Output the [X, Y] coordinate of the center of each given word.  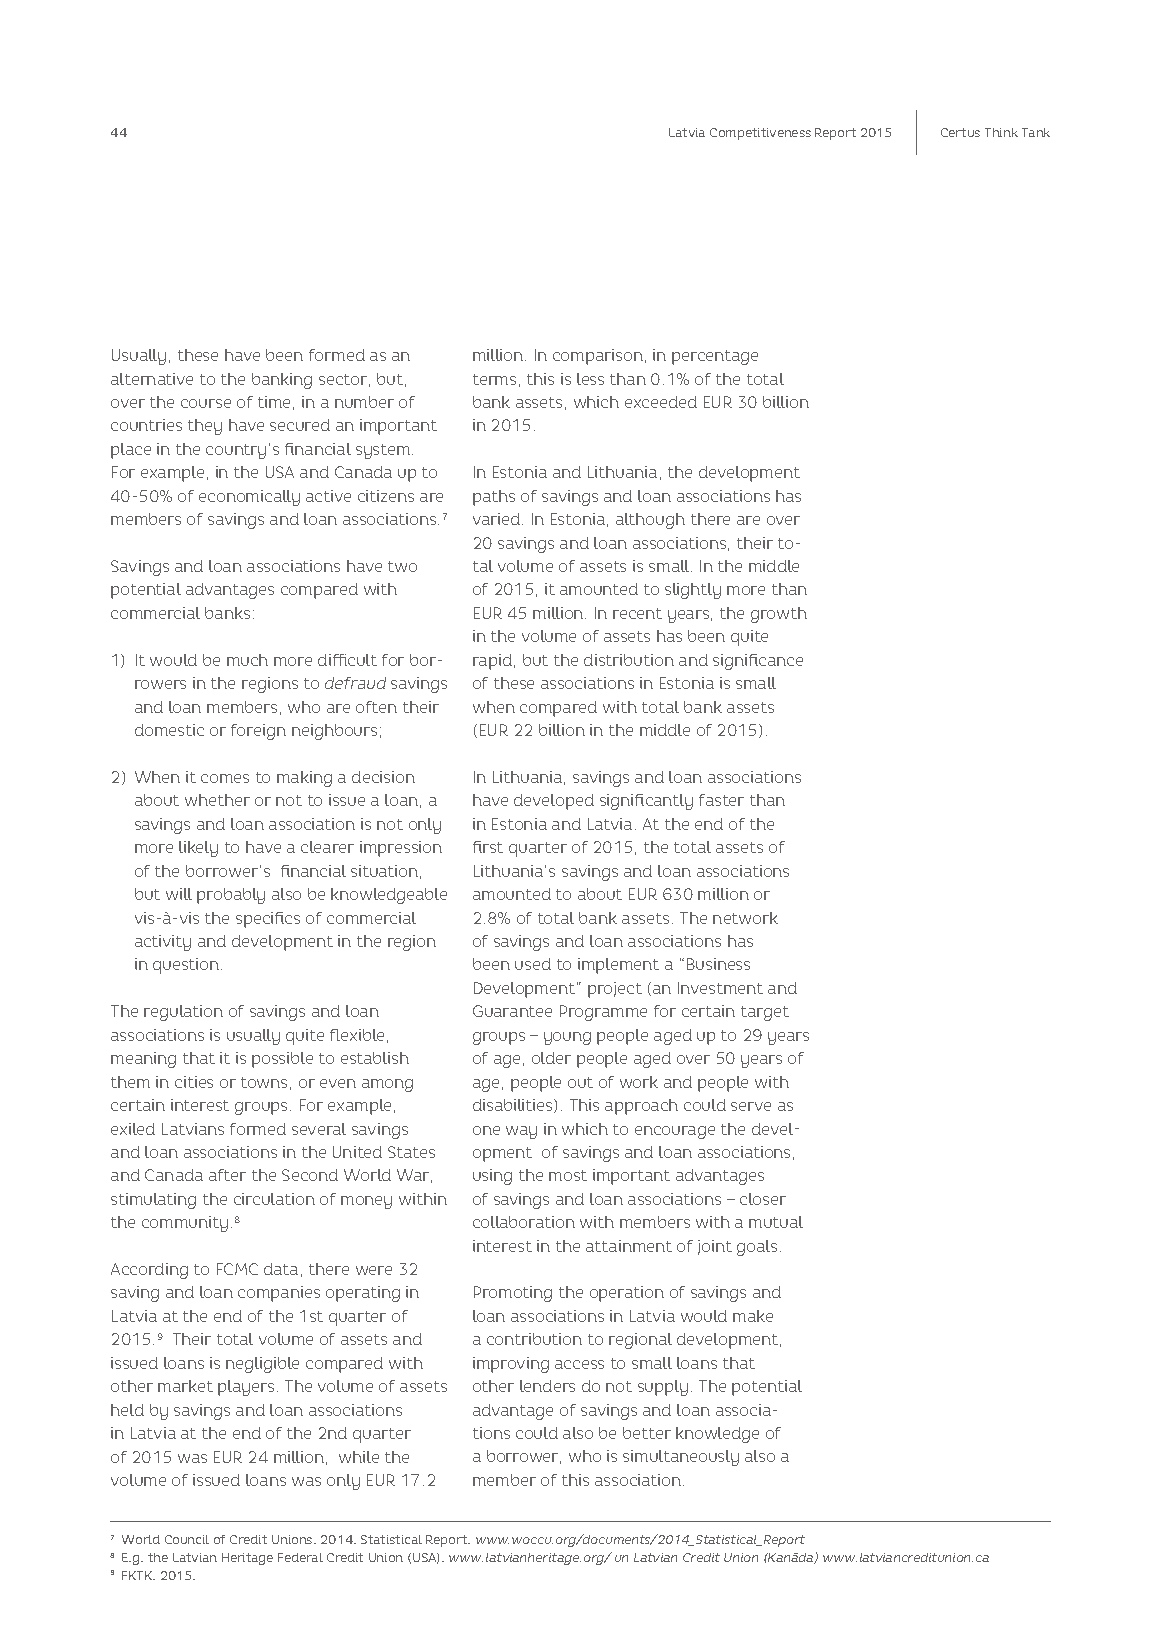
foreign [258, 732]
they [205, 427]
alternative [152, 379]
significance [758, 662]
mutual [776, 1222]
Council [187, 1539]
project [615, 990]
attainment [629, 1246]
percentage [715, 357]
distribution [629, 660]
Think [1001, 132]
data [281, 1269]
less [590, 379]
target [765, 1013]
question [187, 966]
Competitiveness [760, 134]
